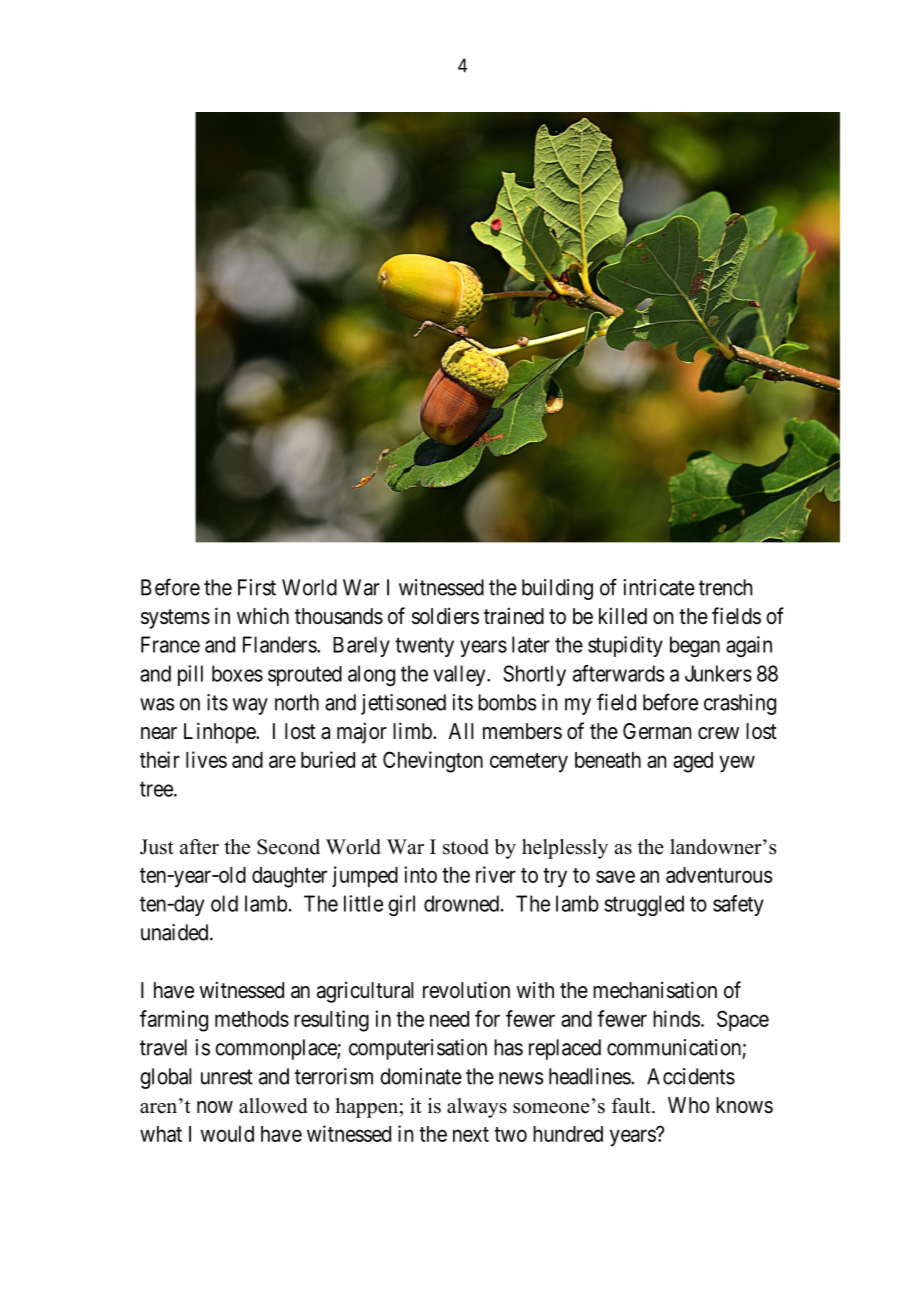  Describe the element at coordinates (227, 1134) in the image. I see `would` at that location.
